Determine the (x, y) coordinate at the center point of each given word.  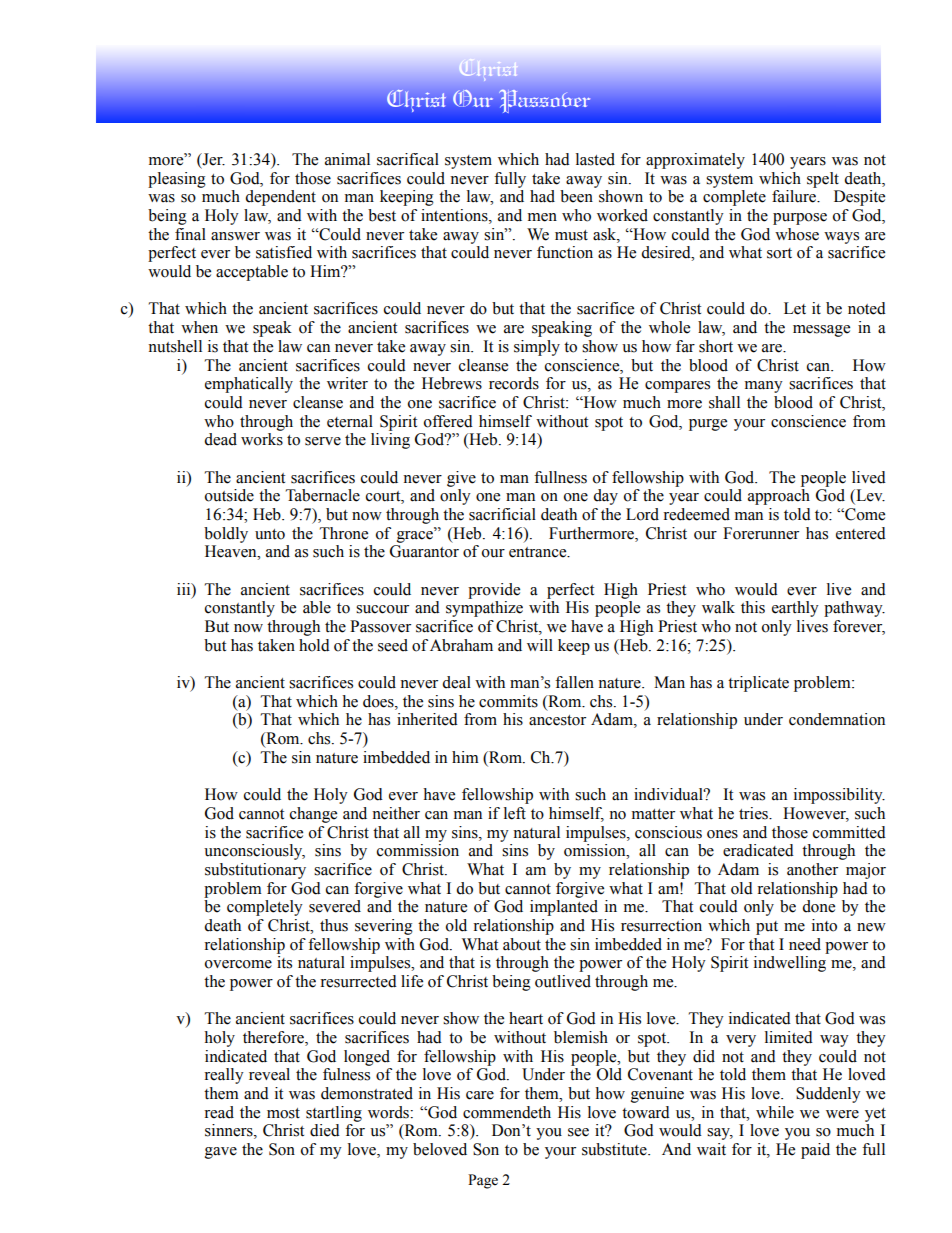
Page (483, 1181)
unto (270, 534)
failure (795, 196)
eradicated (758, 850)
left (515, 813)
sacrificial (502, 514)
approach (779, 497)
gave (221, 1153)
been (576, 196)
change (313, 815)
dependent (280, 198)
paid (815, 1151)
